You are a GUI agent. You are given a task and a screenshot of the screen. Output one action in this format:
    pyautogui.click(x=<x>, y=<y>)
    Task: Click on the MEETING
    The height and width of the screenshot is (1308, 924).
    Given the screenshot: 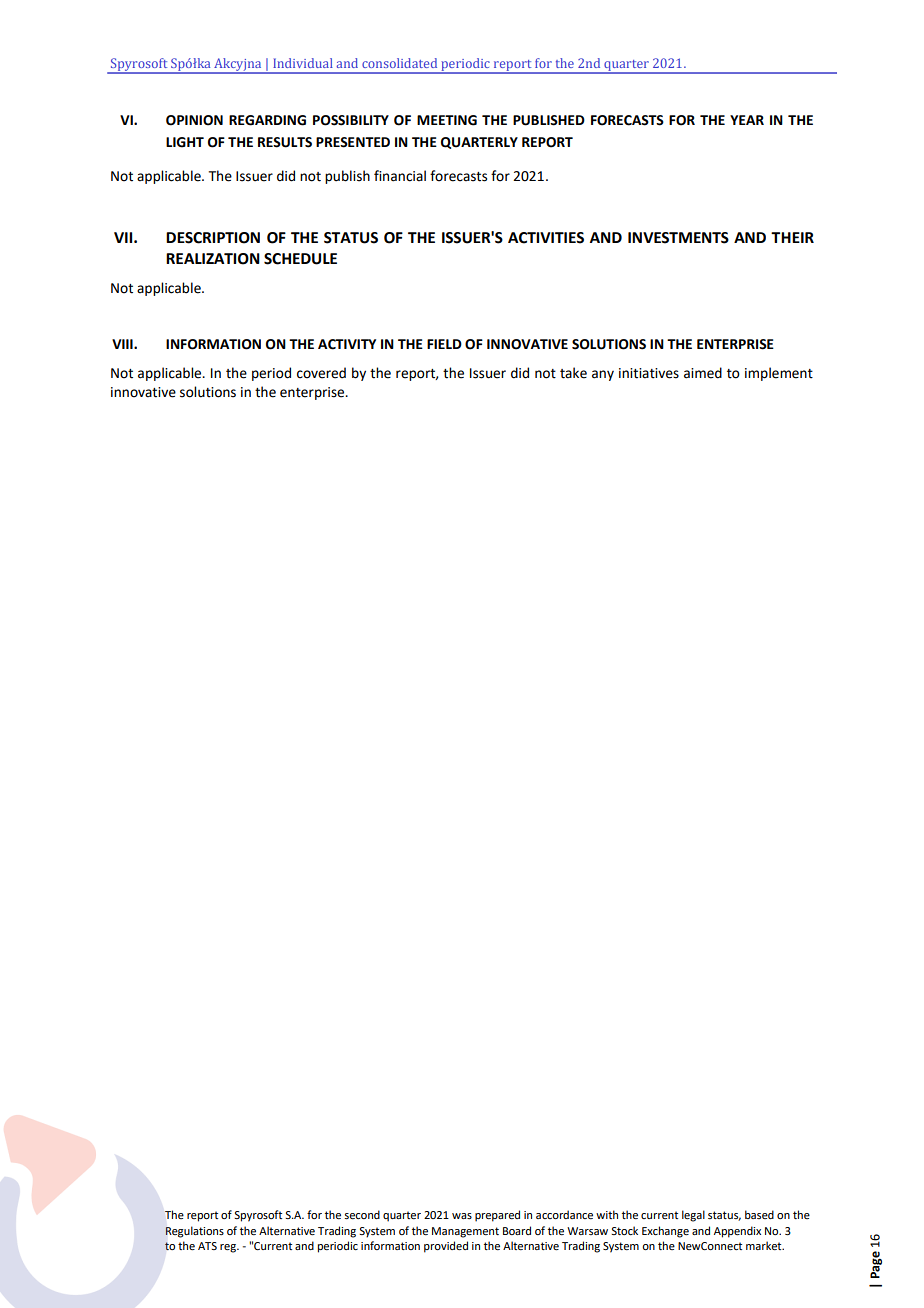 What is the action you would take?
    pyautogui.click(x=447, y=120)
